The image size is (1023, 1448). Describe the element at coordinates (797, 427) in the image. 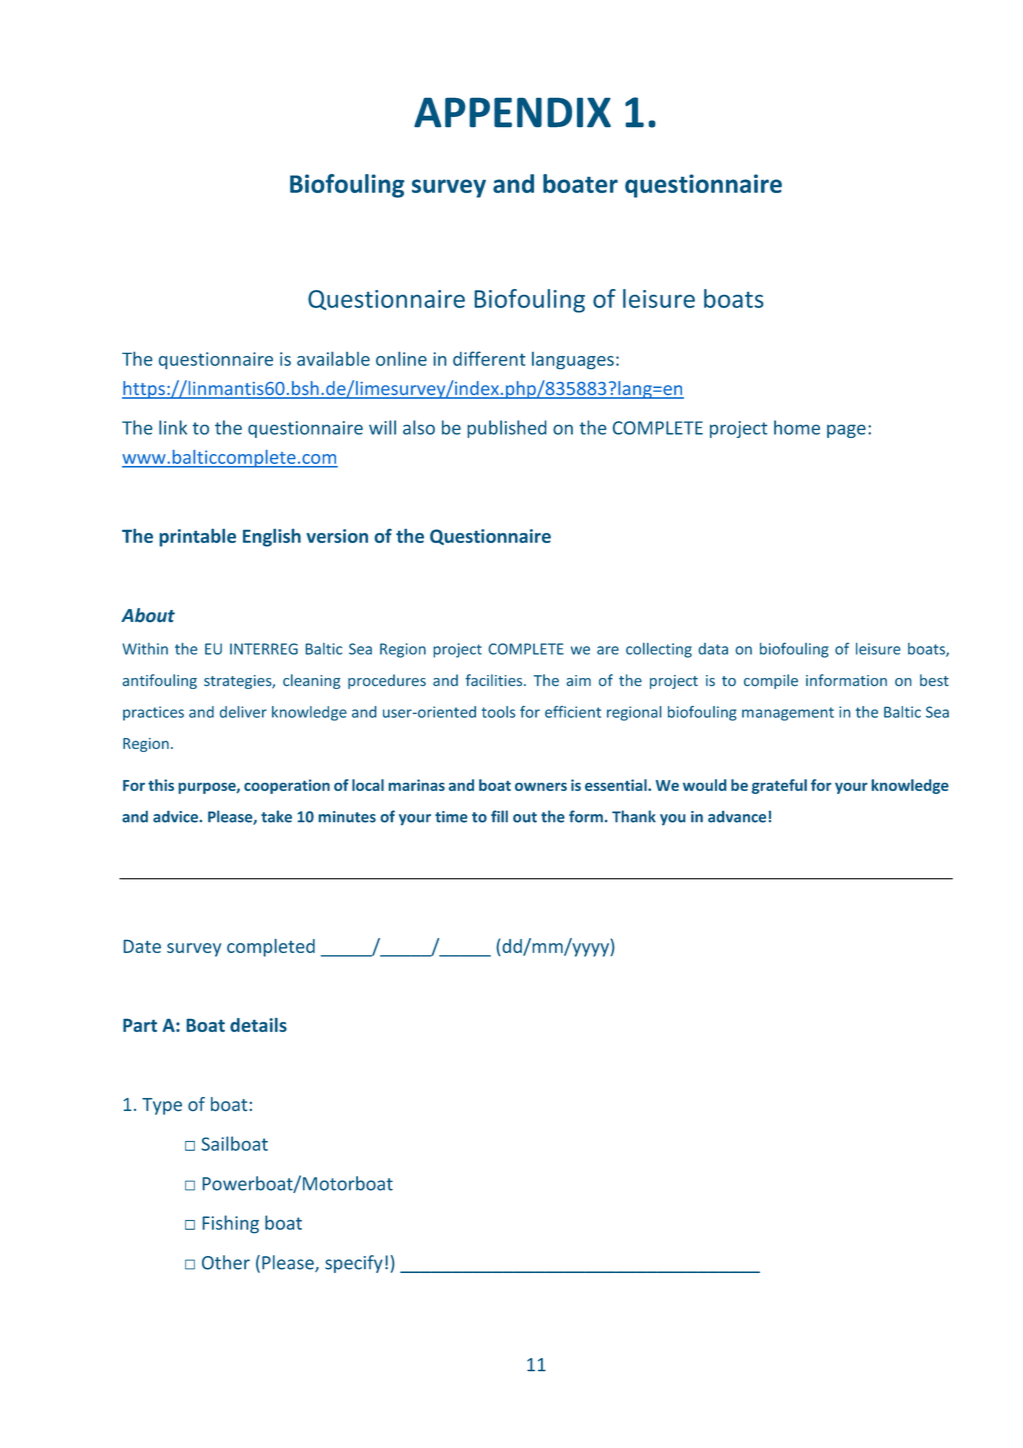

I see `home` at that location.
